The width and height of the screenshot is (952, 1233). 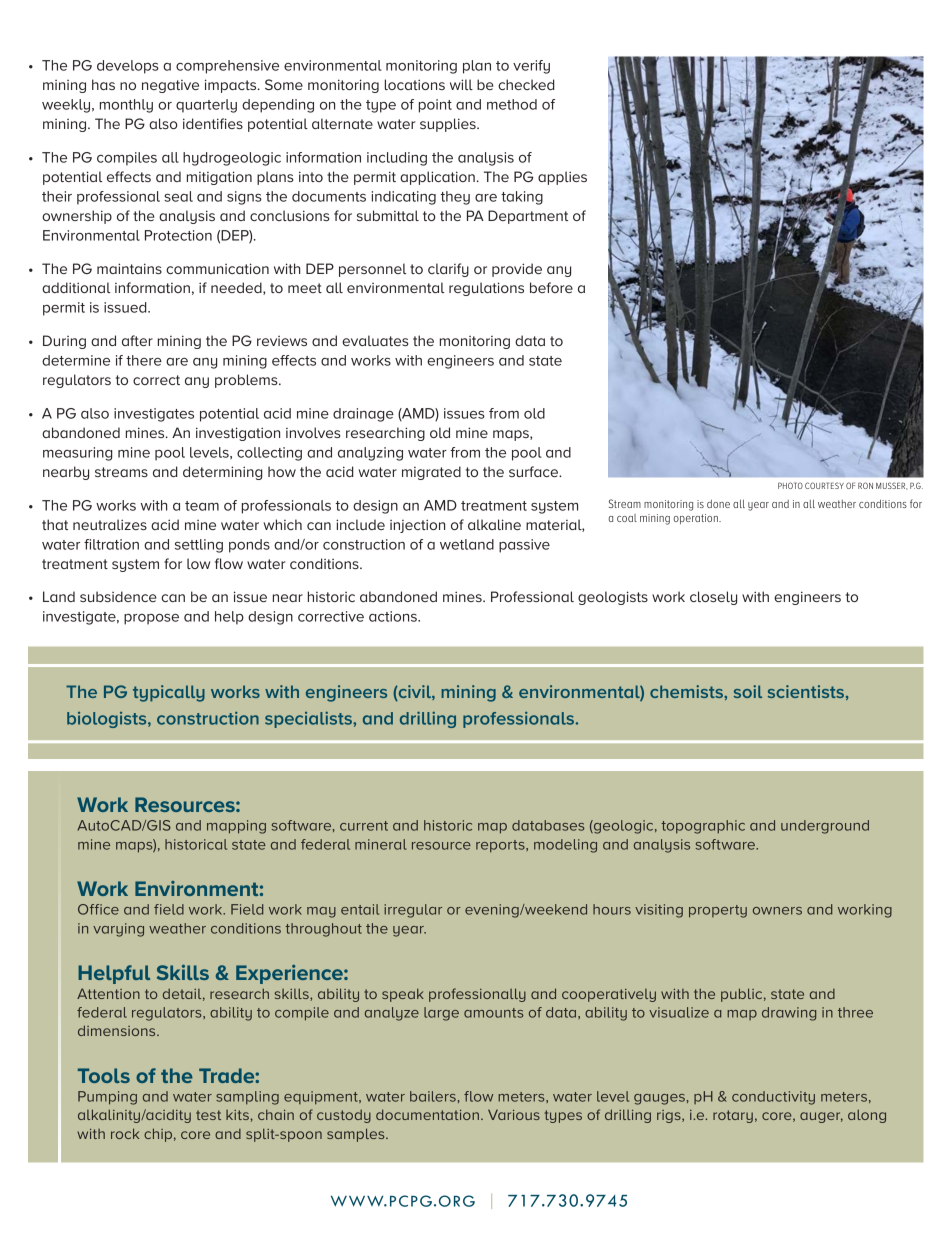 I want to click on applies, so click(x=562, y=178).
